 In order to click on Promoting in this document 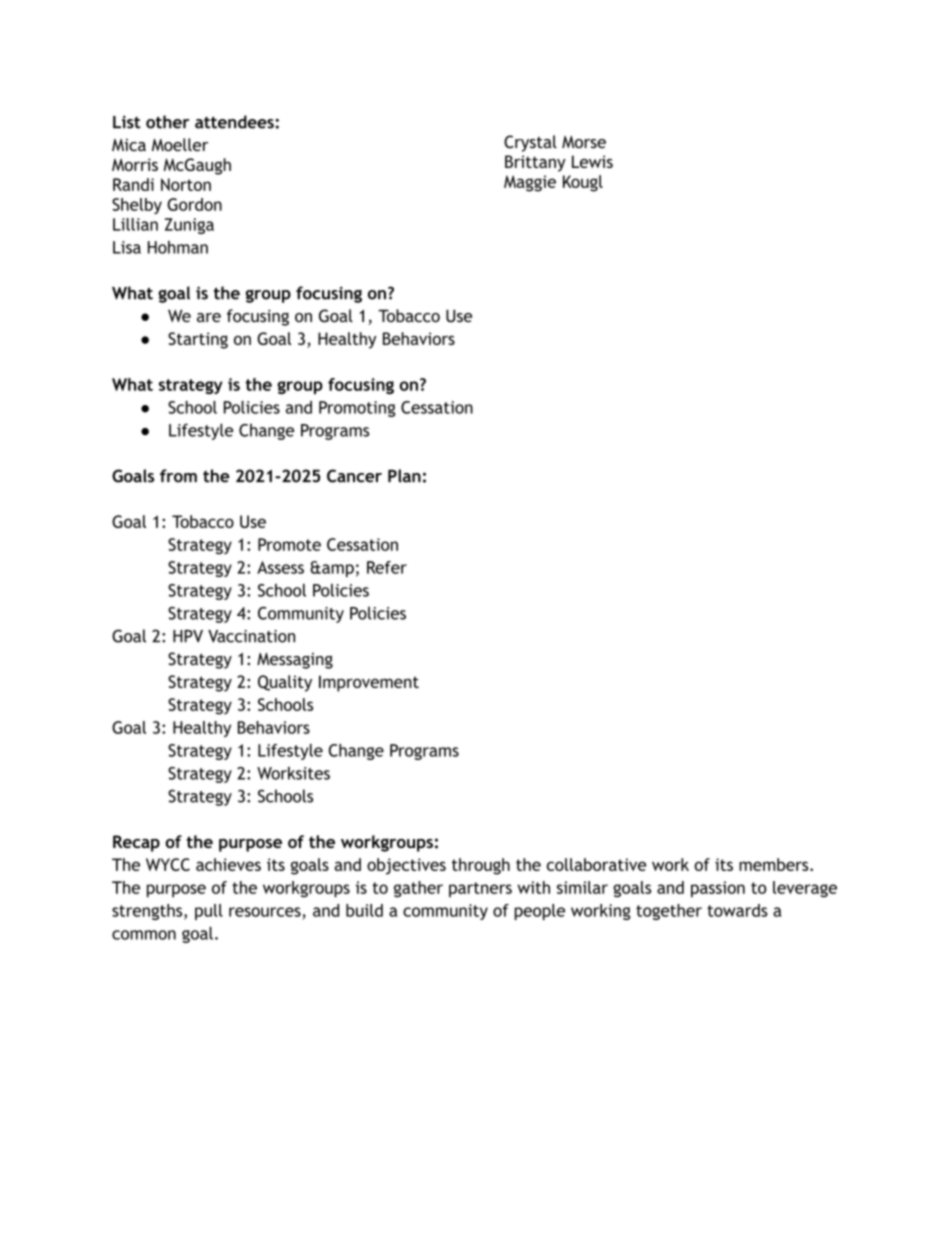, I will do `click(357, 409)`.
